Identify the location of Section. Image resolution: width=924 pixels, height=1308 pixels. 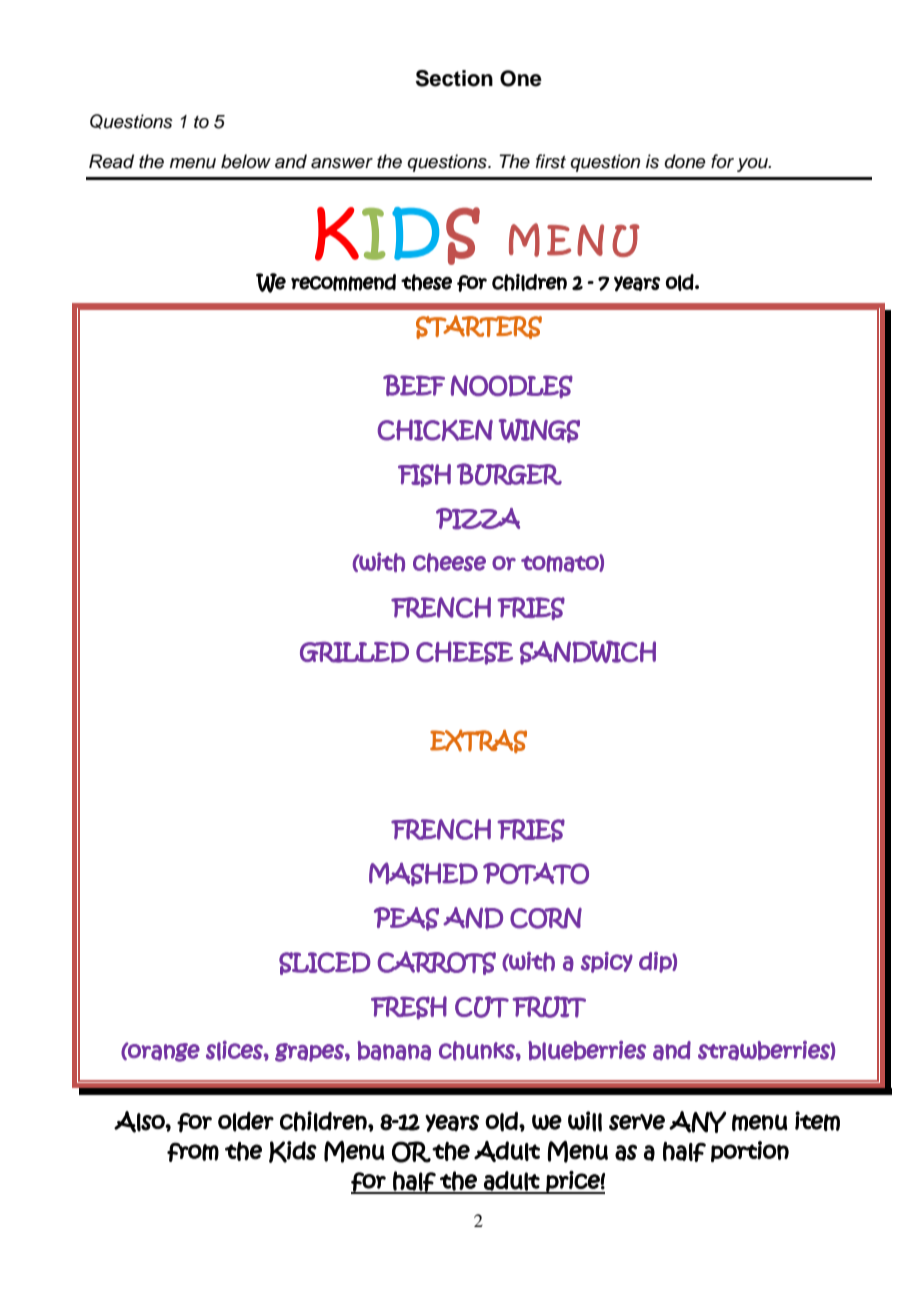
(454, 78).
